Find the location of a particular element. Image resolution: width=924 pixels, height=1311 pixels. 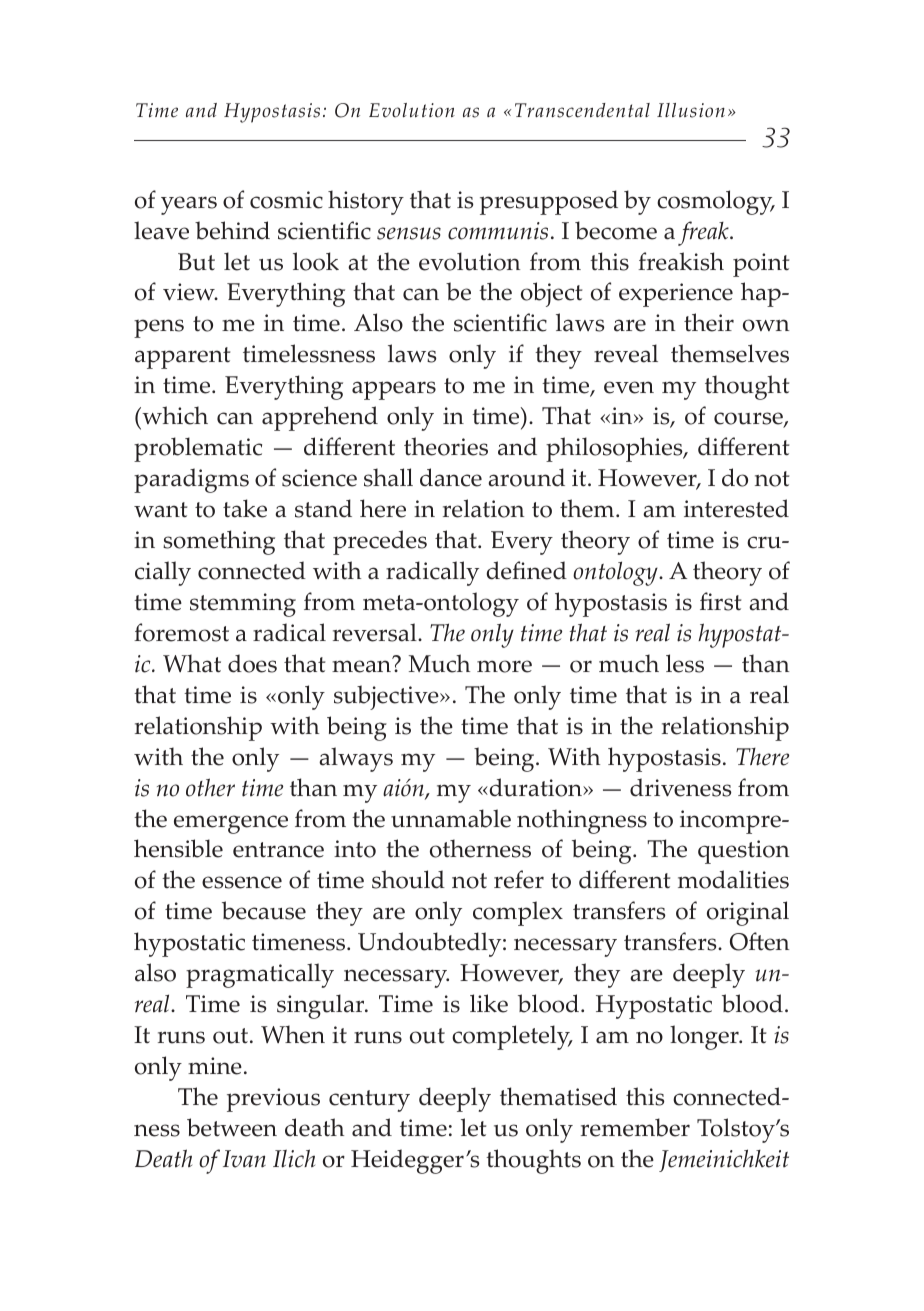

more is located at coordinates (504, 666).
